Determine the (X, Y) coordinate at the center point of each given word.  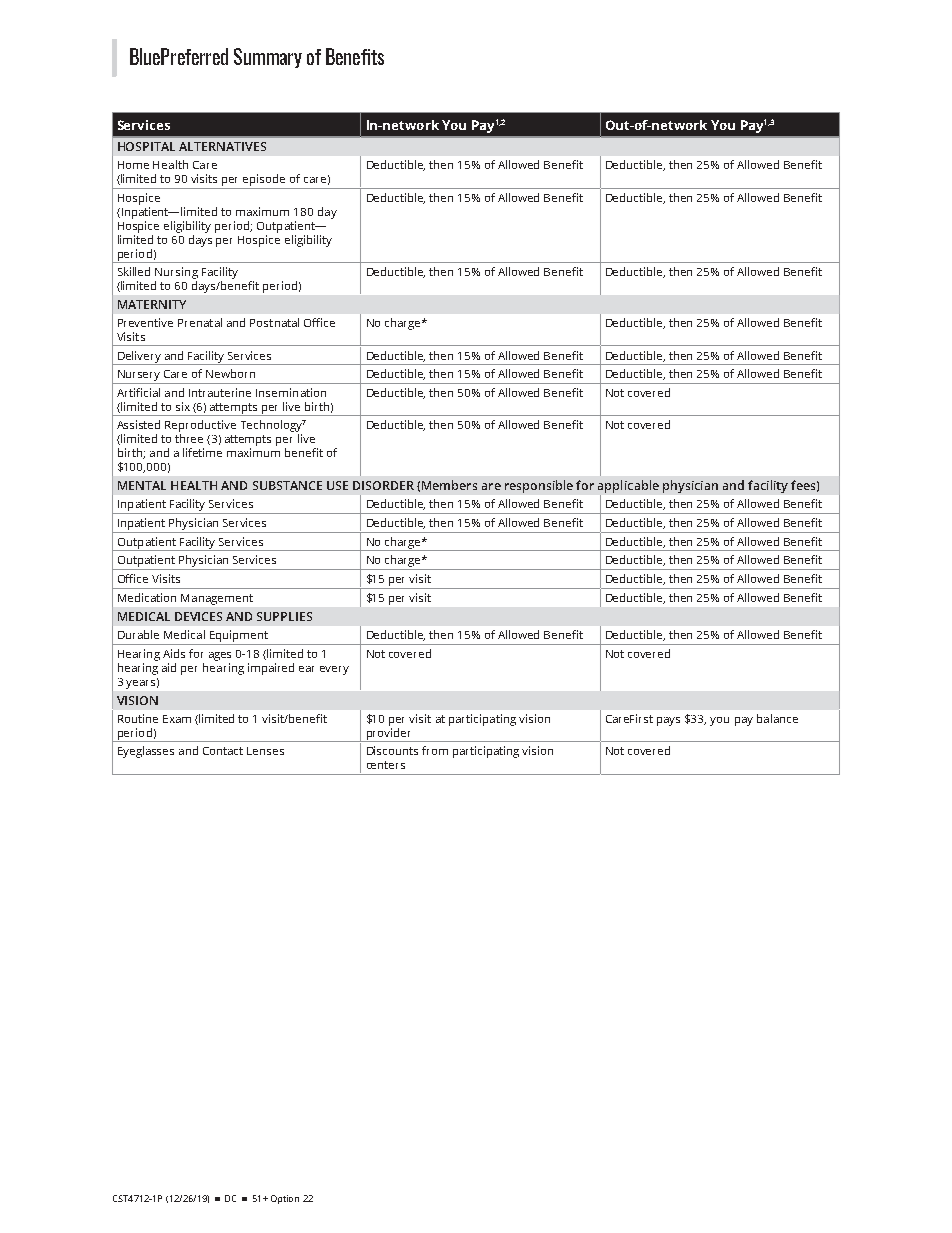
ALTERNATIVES (222, 146)
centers (386, 765)
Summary (268, 58)
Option (285, 1199)
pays (668, 721)
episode (264, 181)
